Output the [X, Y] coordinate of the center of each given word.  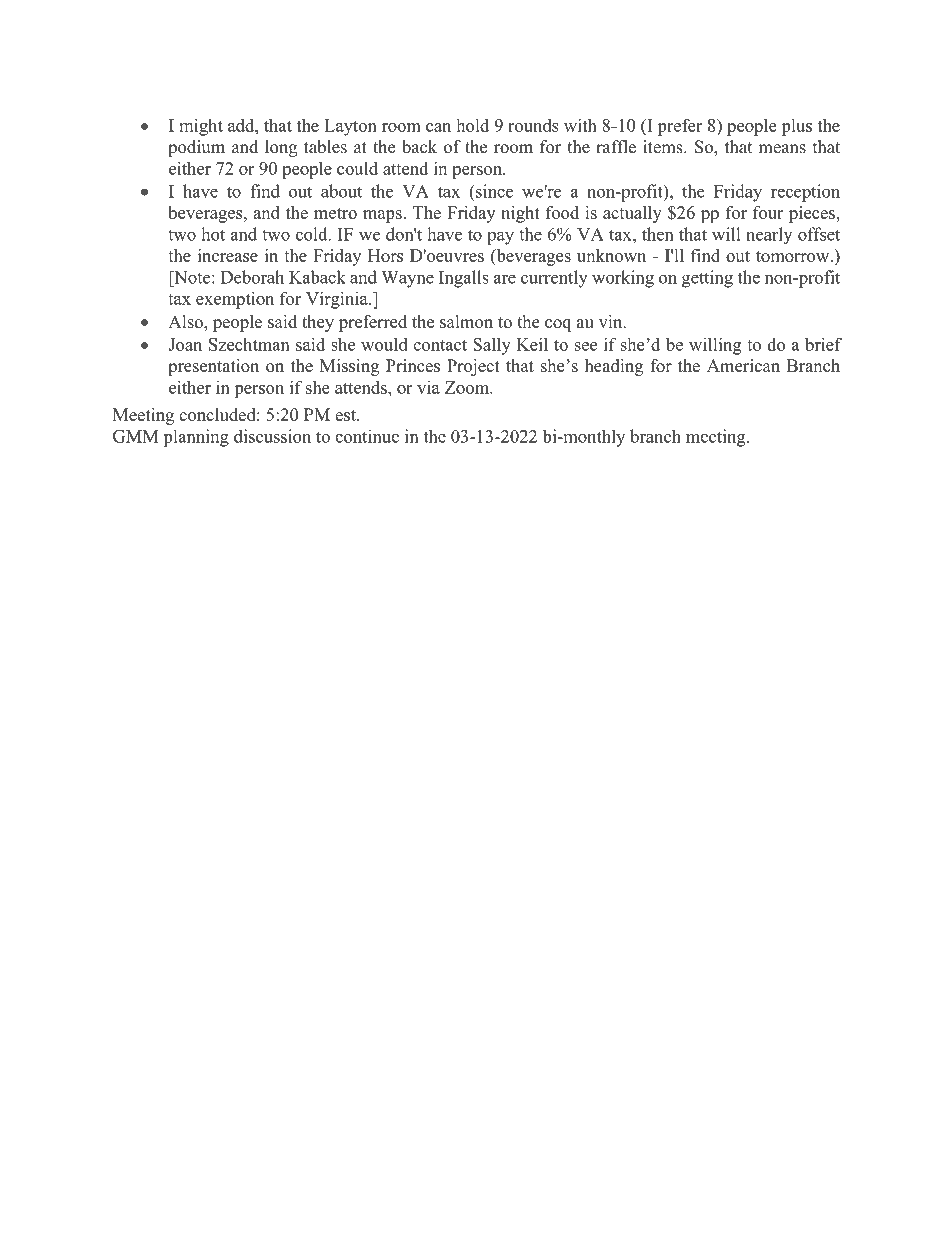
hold [472, 125]
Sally [492, 346]
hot [213, 234]
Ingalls [464, 279]
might [201, 127]
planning [196, 438]
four [768, 212]
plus [797, 127]
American [743, 365]
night [520, 214]
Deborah [252, 277]
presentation [213, 367]
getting [707, 279]
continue [367, 436]
